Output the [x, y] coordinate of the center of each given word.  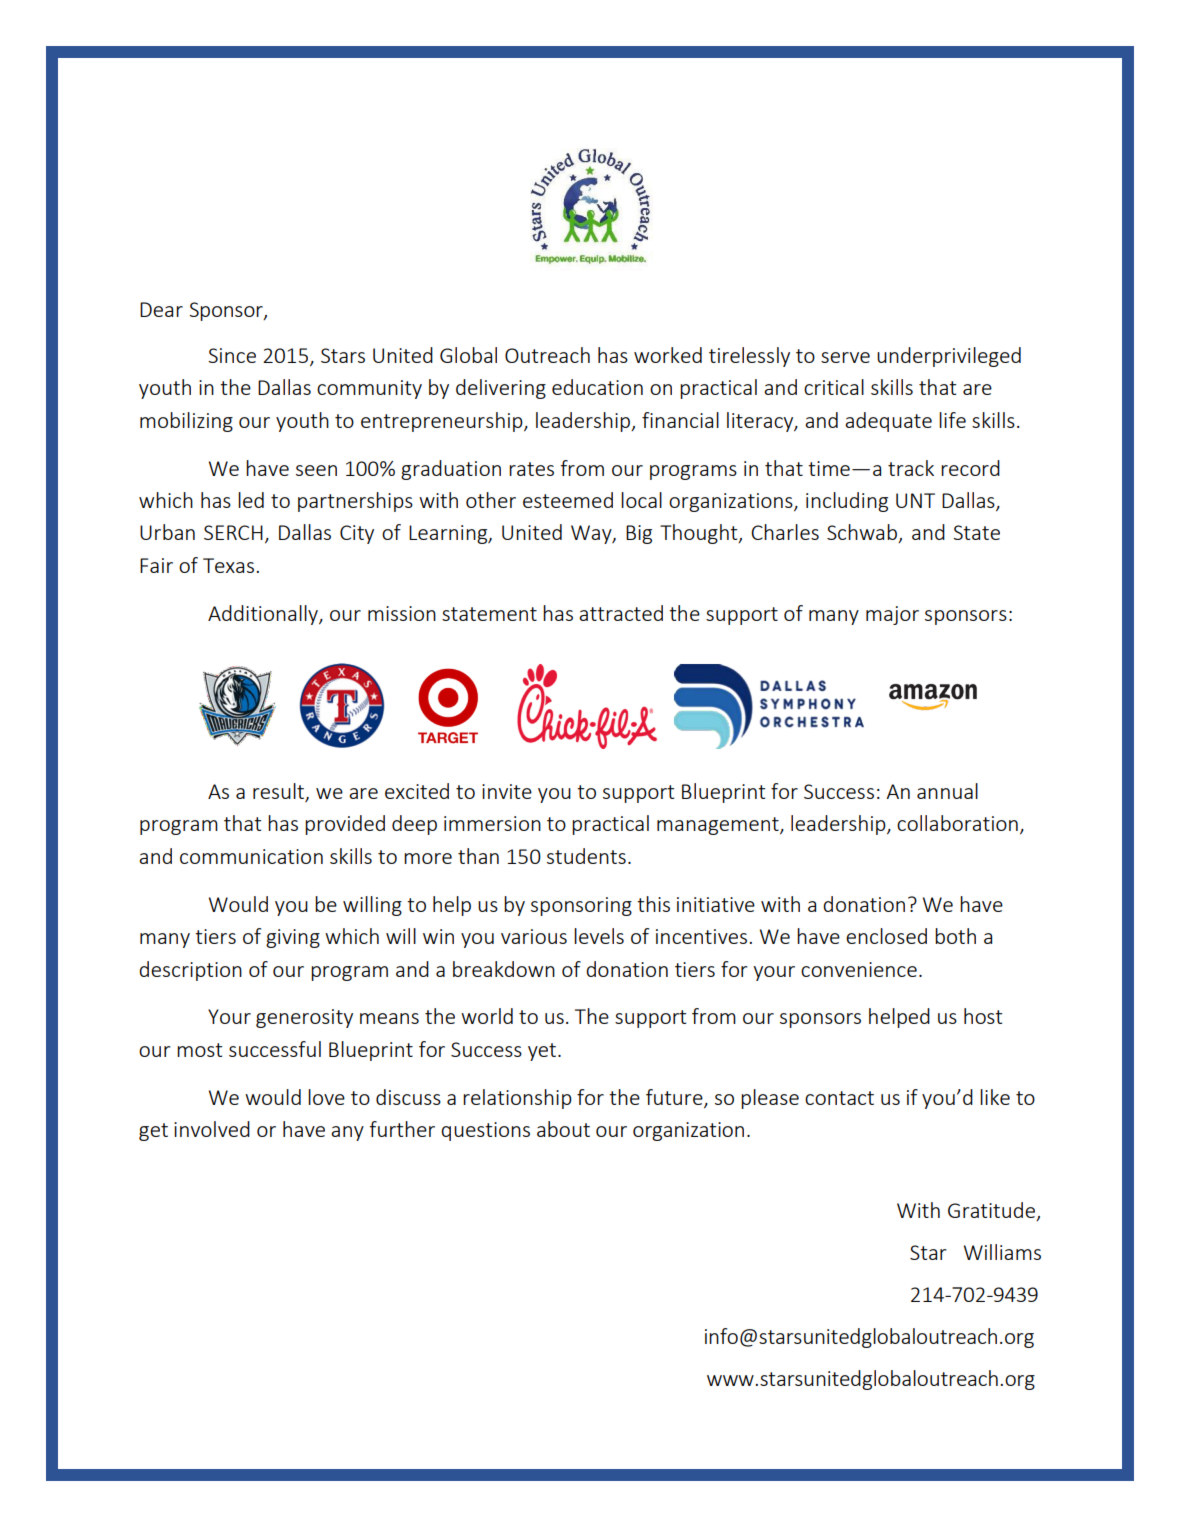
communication [251, 856]
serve [845, 357]
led [251, 500]
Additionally [264, 615]
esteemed [568, 500]
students [586, 856]
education [597, 387]
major [892, 615]
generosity [304, 1018]
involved [212, 1129]
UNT [915, 500]
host [983, 1016]
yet [543, 1052]
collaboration [957, 823]
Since [232, 355]
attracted [621, 613]
